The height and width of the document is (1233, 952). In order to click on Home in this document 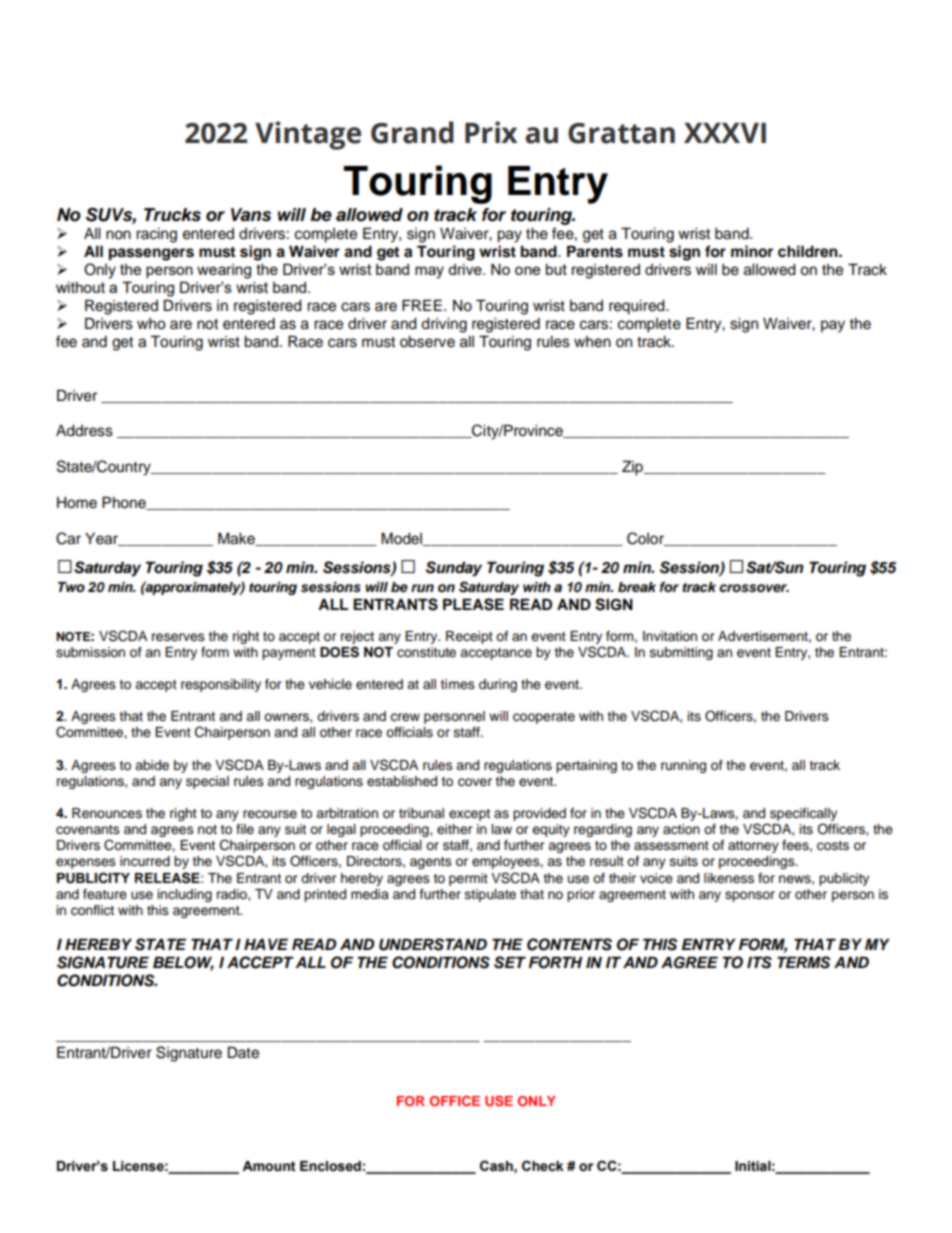, I will do `click(77, 503)`.
